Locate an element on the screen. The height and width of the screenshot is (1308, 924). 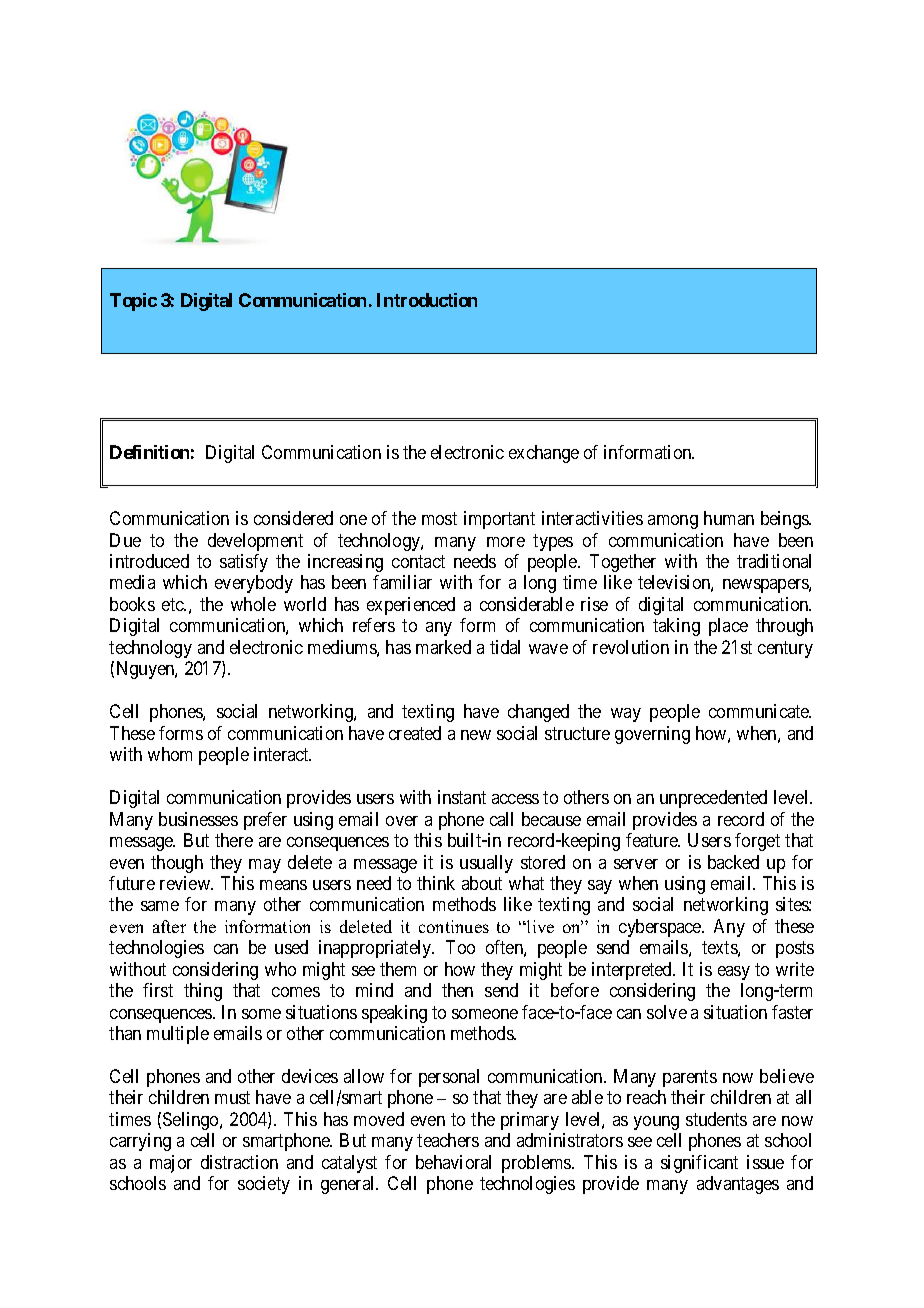
backed is located at coordinates (733, 862).
